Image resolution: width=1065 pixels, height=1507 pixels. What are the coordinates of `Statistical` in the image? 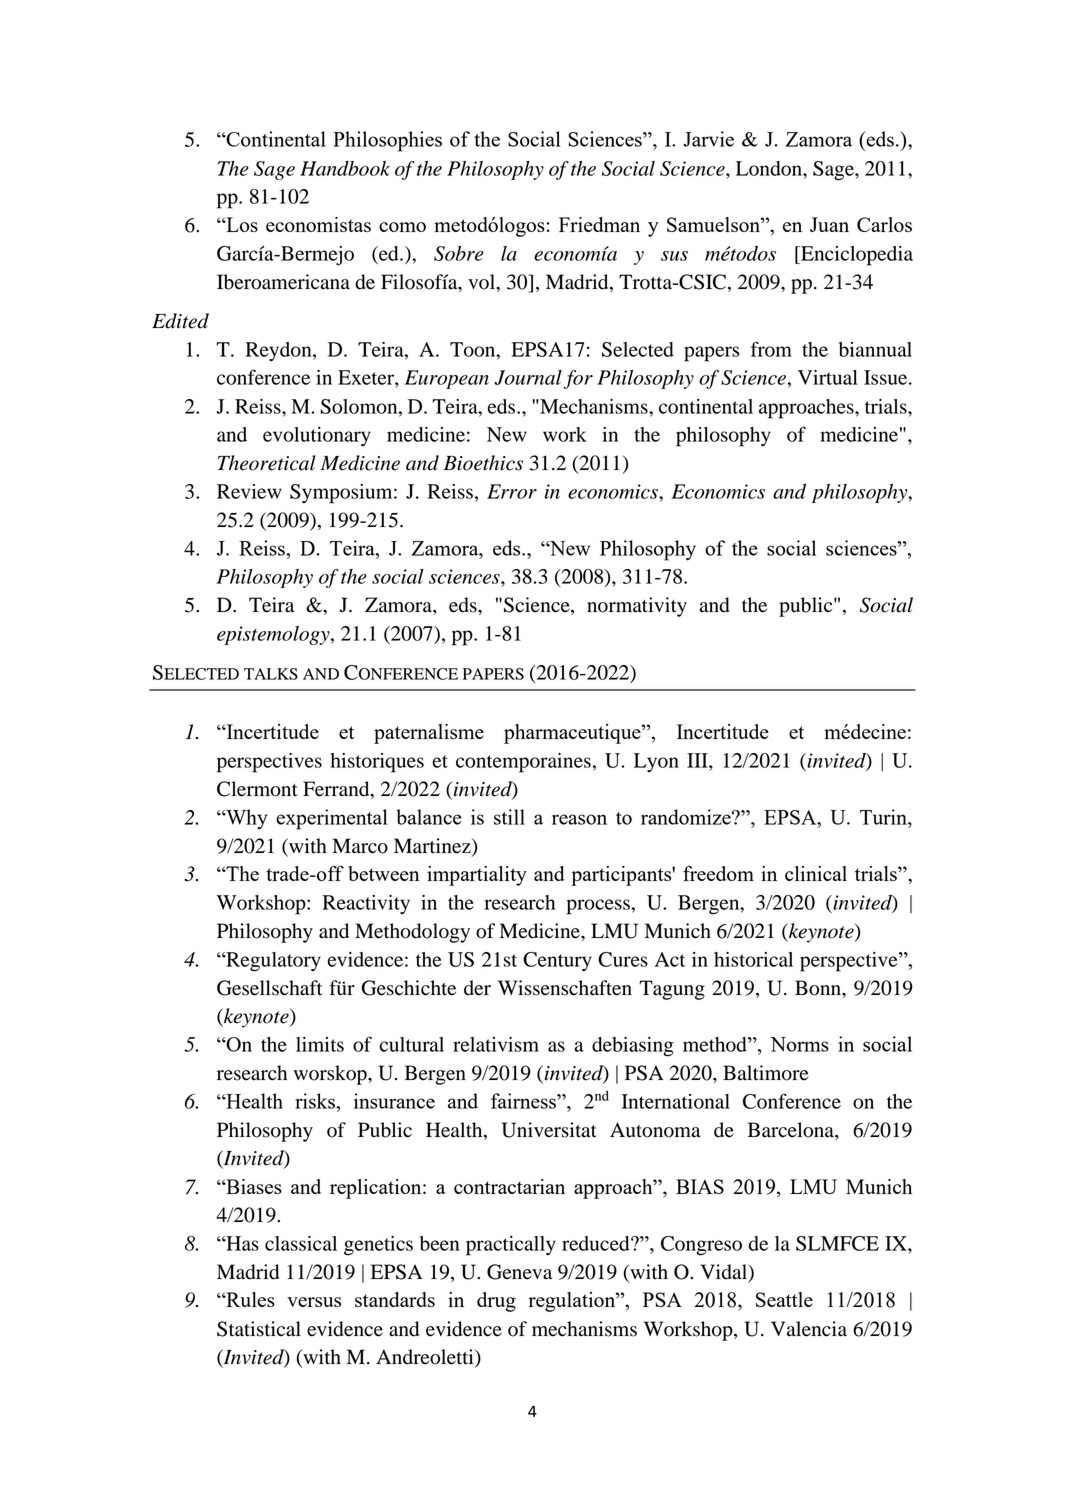 It's located at (259, 1329).
